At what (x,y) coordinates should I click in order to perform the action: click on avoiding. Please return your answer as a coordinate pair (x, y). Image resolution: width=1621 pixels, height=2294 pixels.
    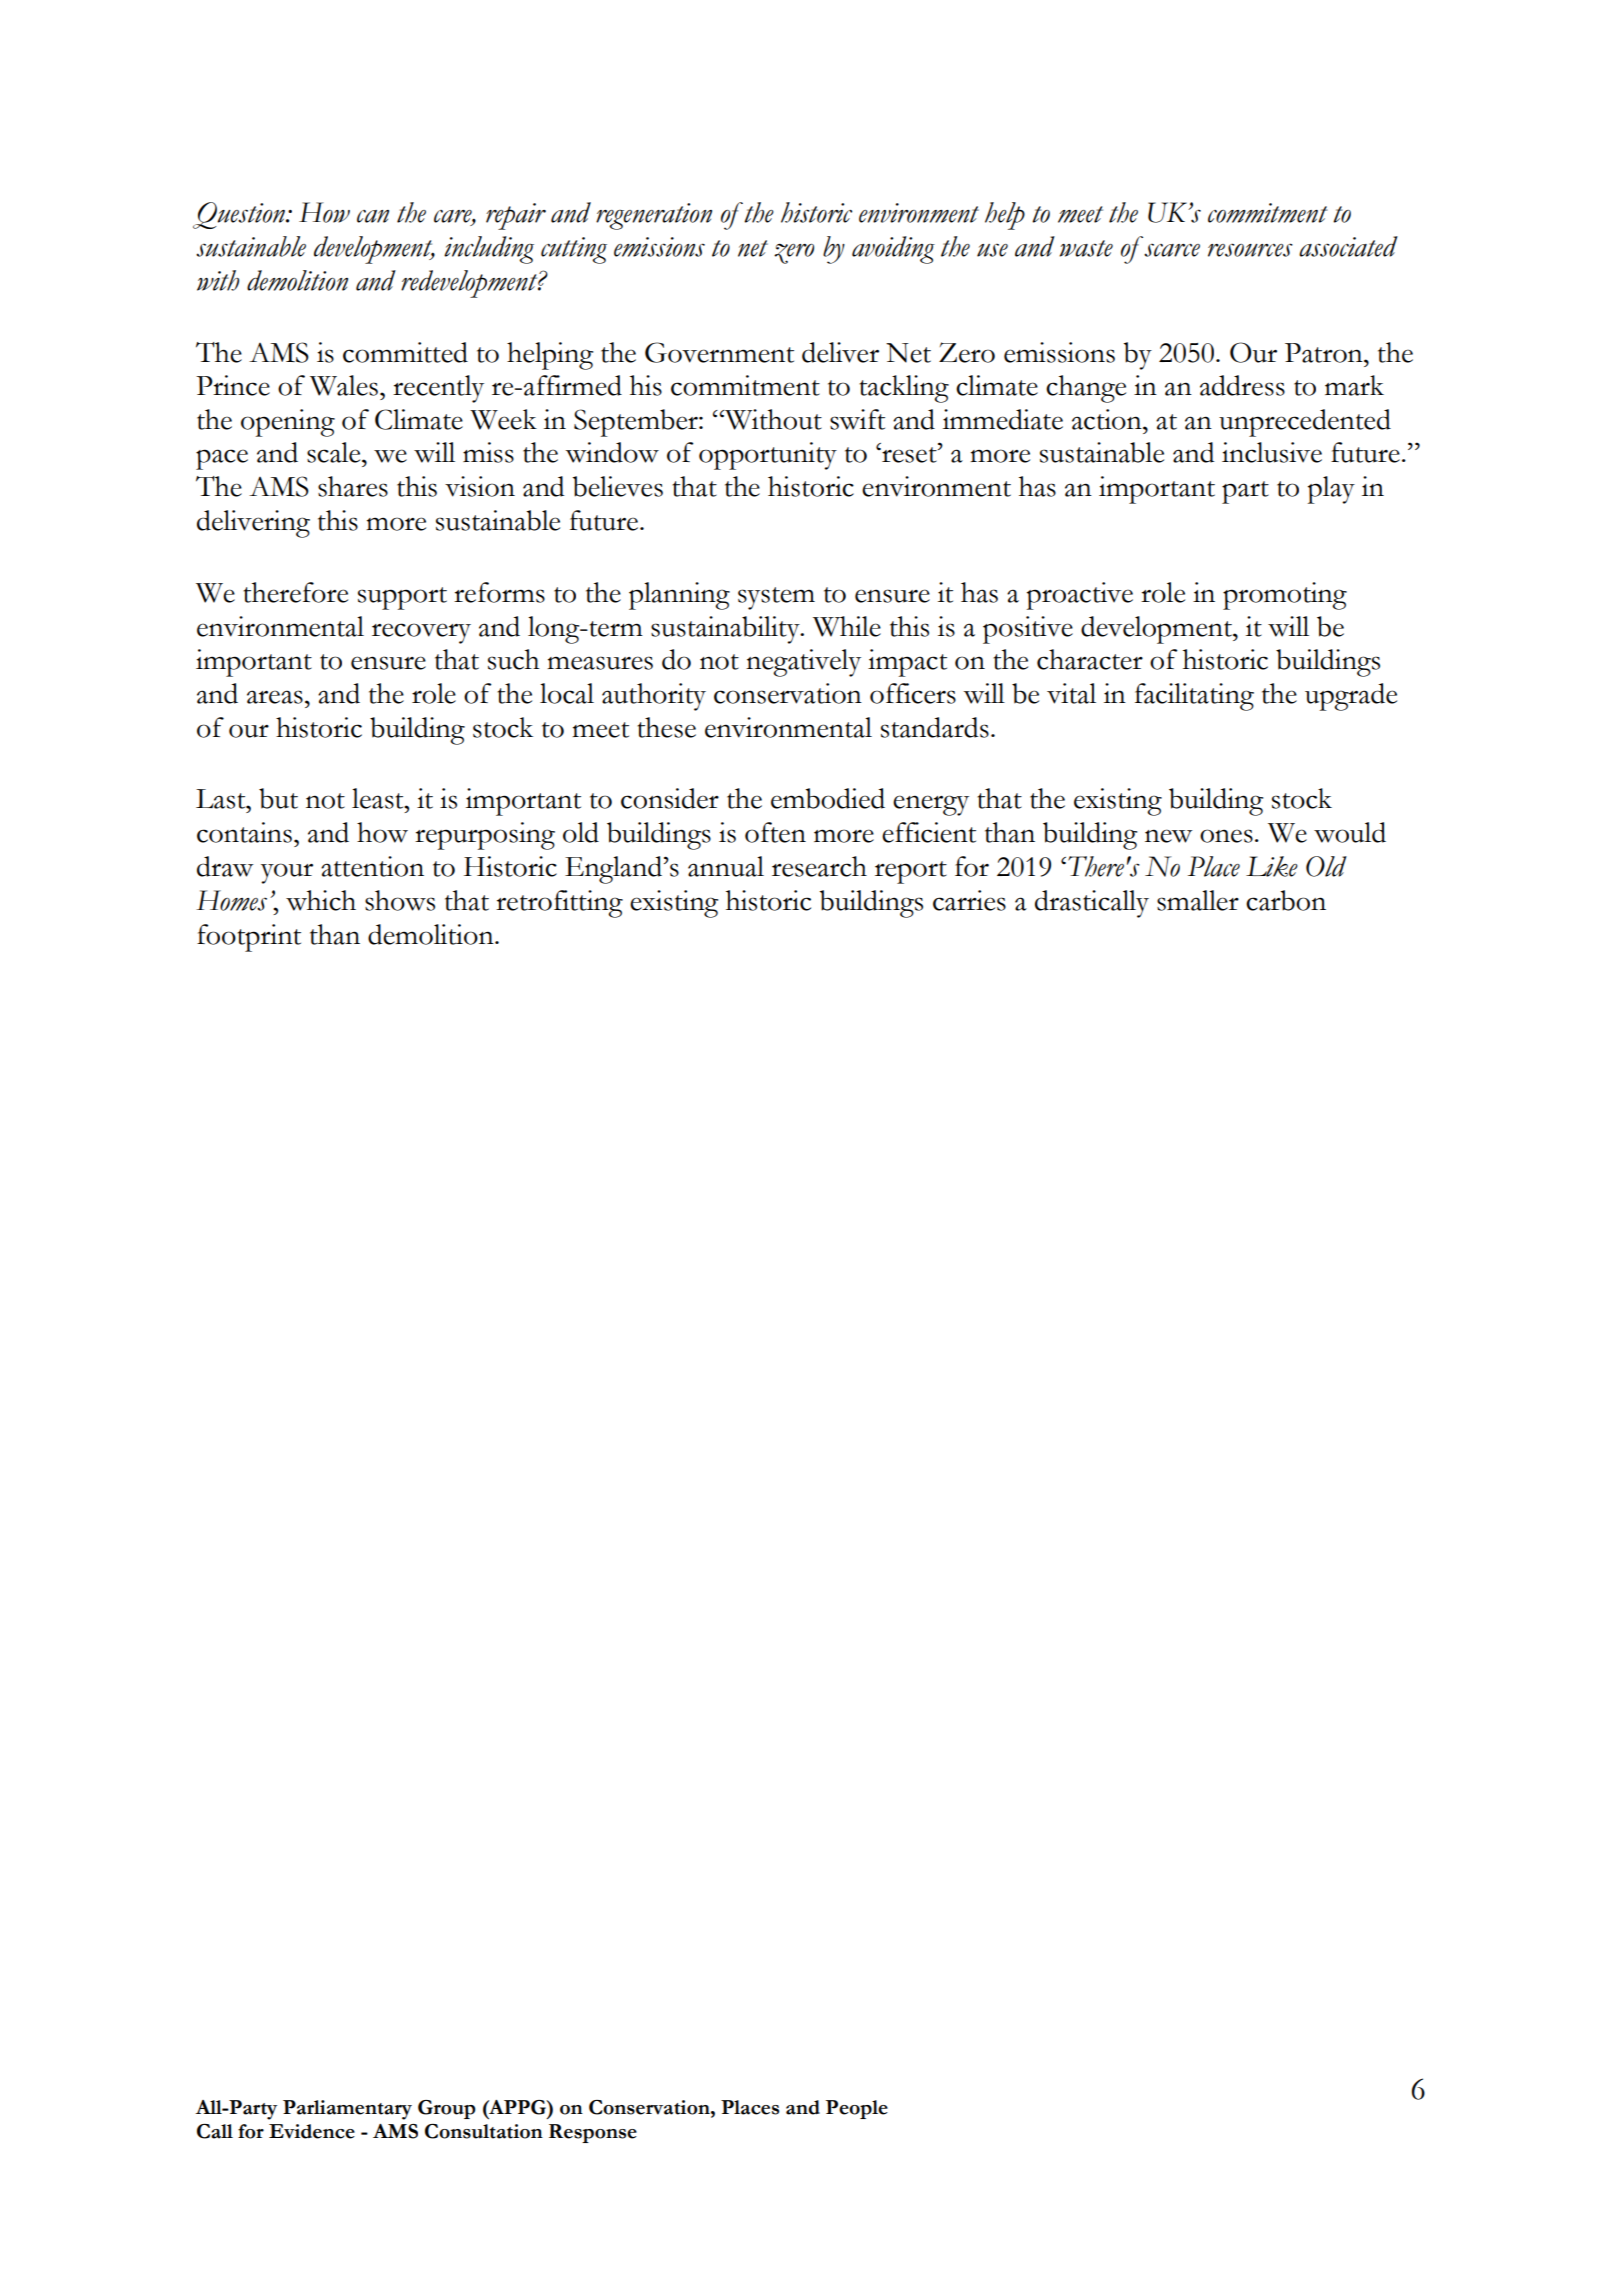
    Looking at the image, I should click on (893, 250).
